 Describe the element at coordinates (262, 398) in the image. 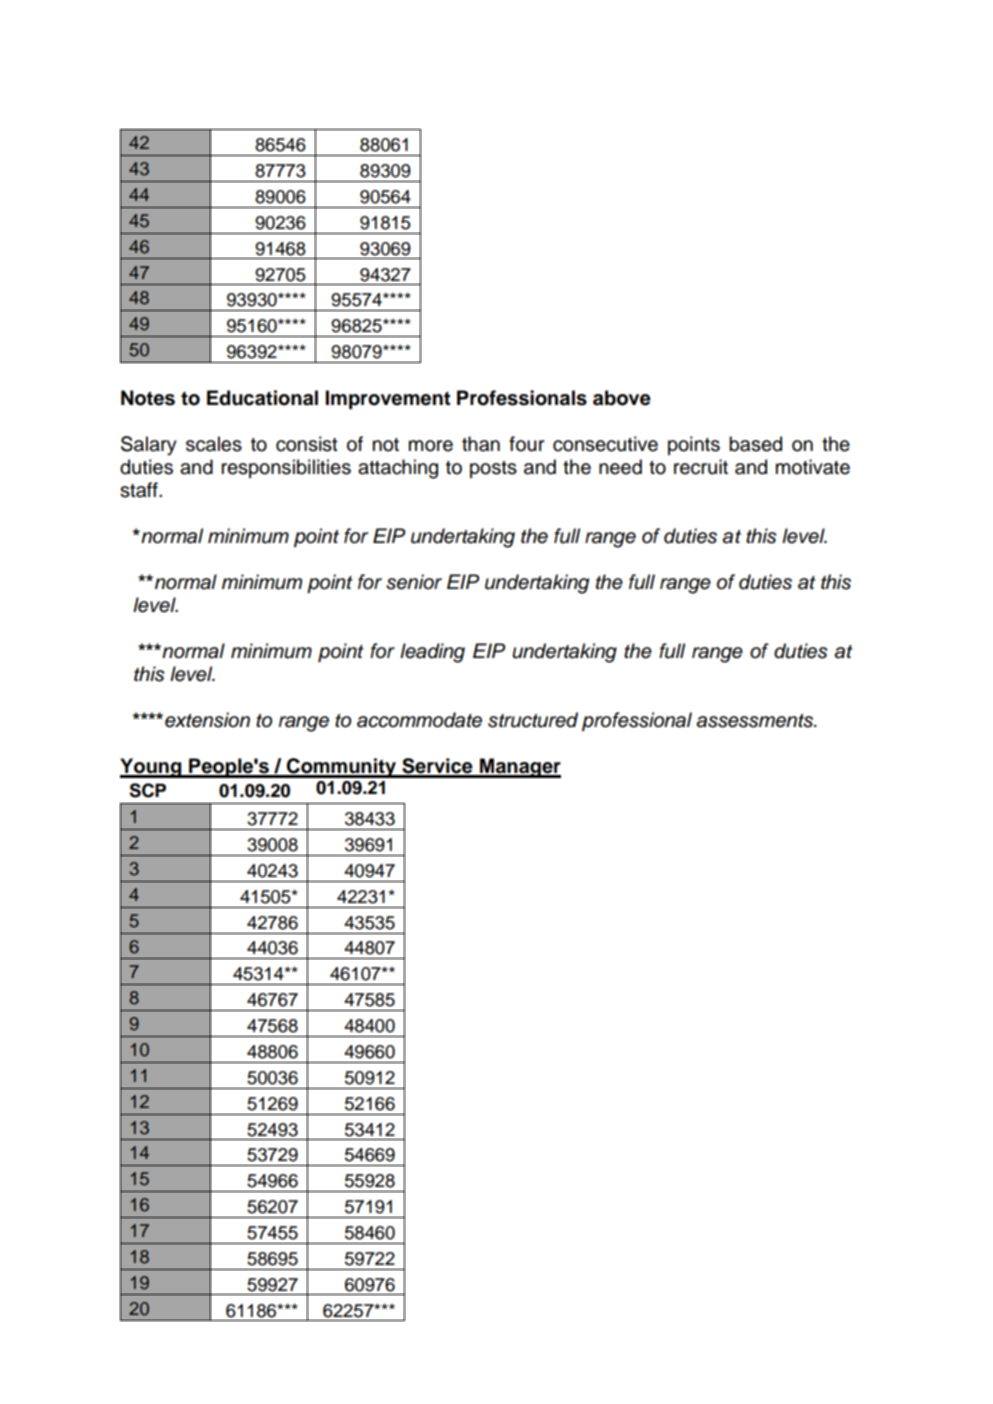

I see `Educational` at that location.
